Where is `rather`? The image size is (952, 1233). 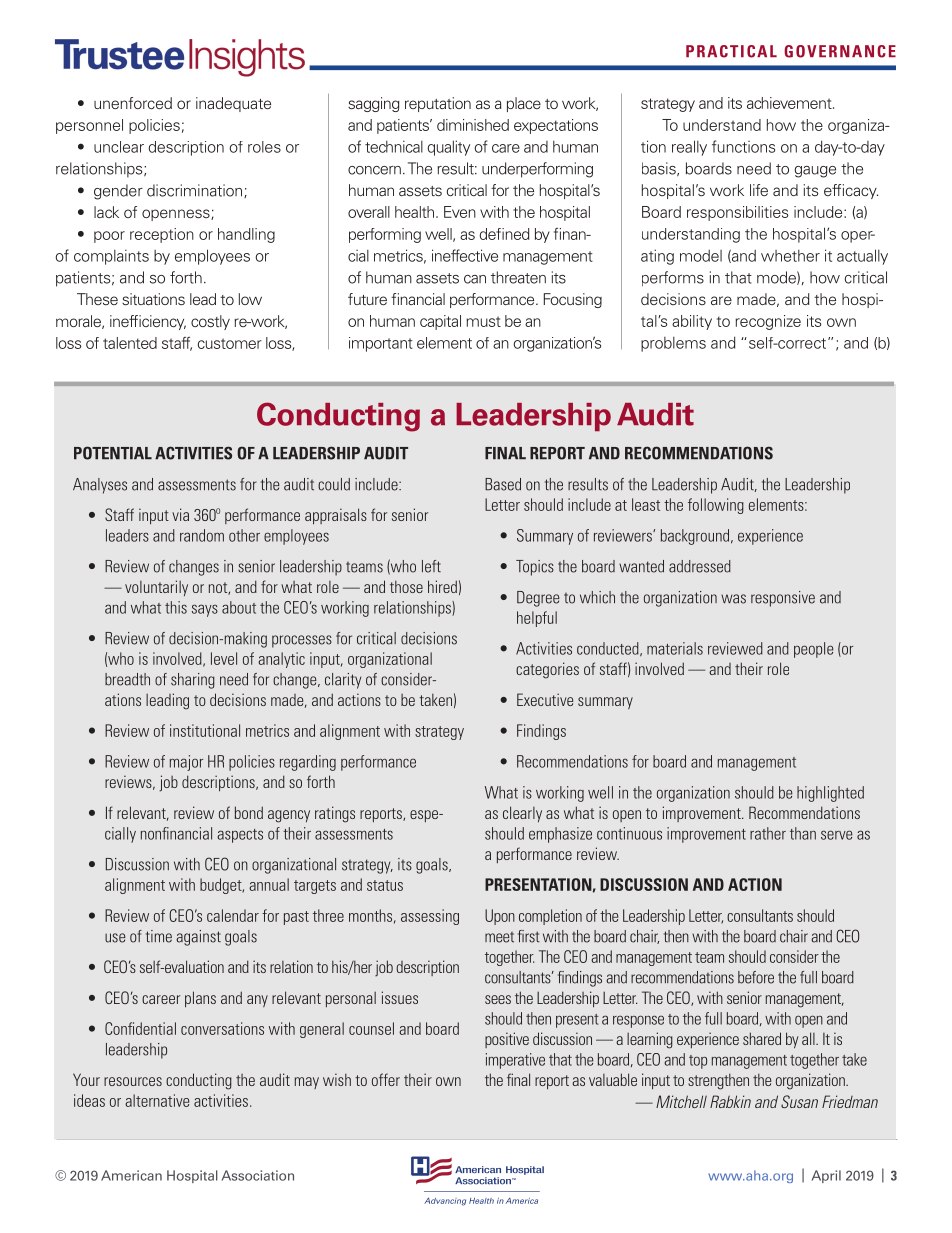 rather is located at coordinates (768, 833).
